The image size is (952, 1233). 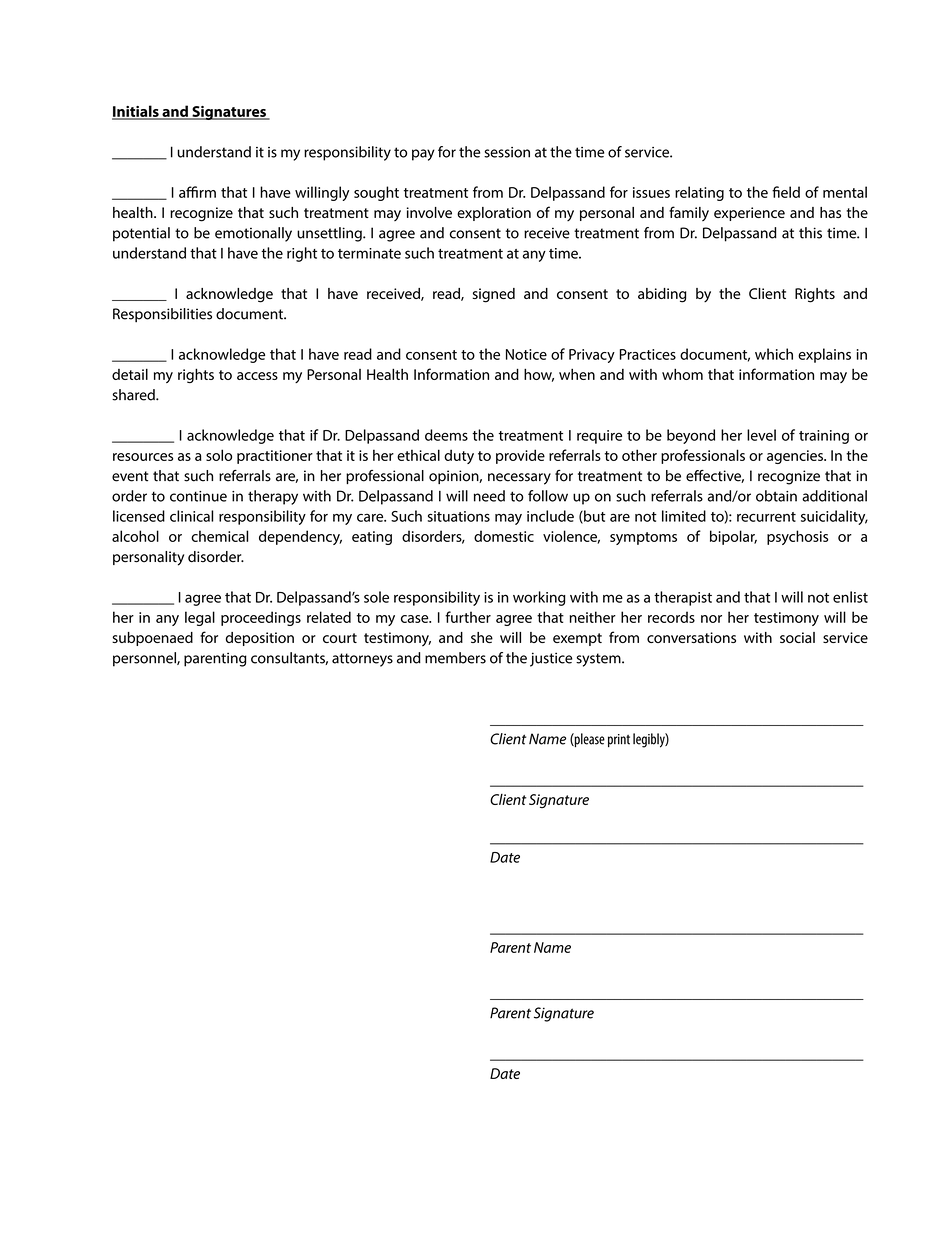 I want to click on personnel, so click(x=145, y=659).
